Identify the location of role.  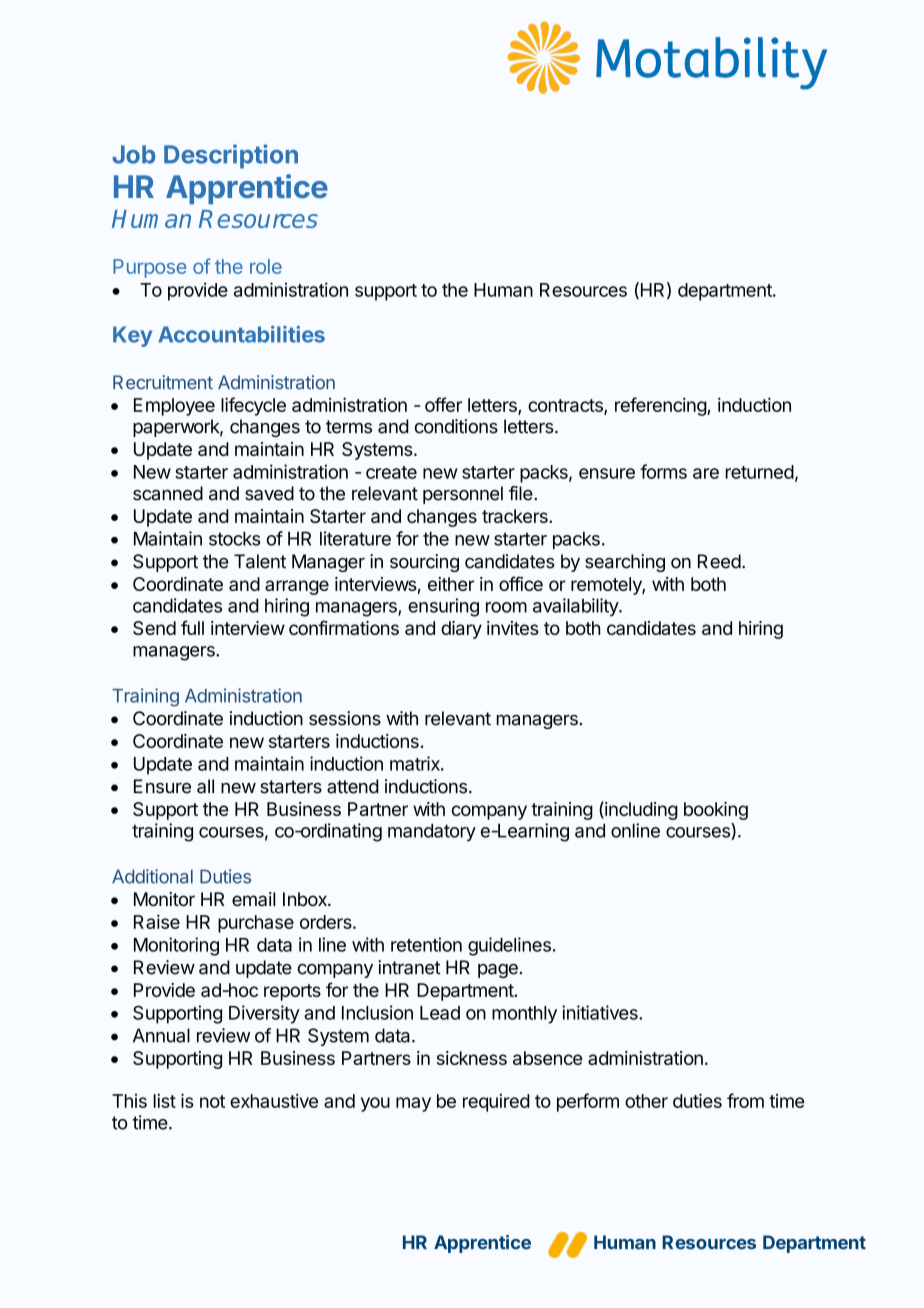
(266, 266).
